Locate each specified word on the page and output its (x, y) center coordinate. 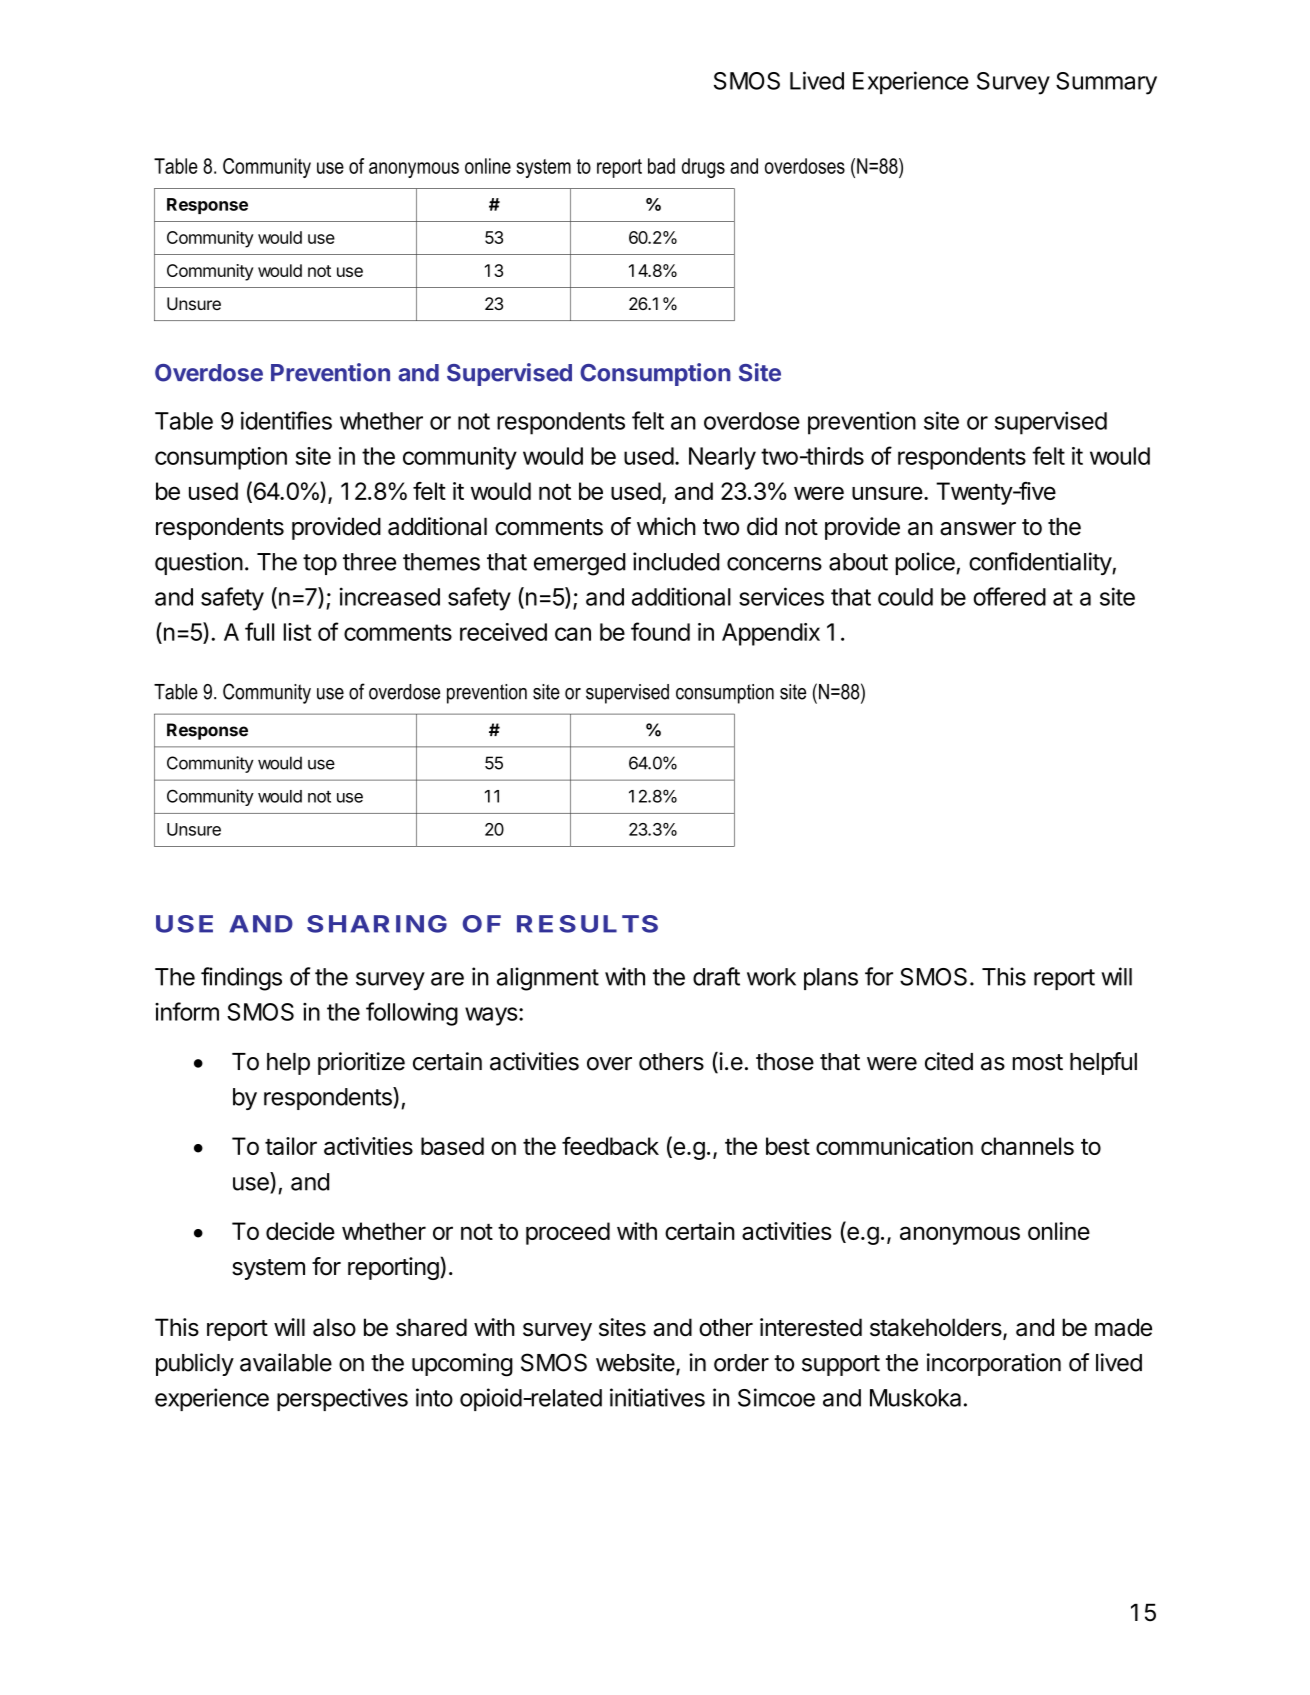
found (660, 631)
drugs (703, 168)
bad (661, 166)
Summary (1106, 83)
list (298, 632)
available (286, 1362)
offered (1009, 596)
